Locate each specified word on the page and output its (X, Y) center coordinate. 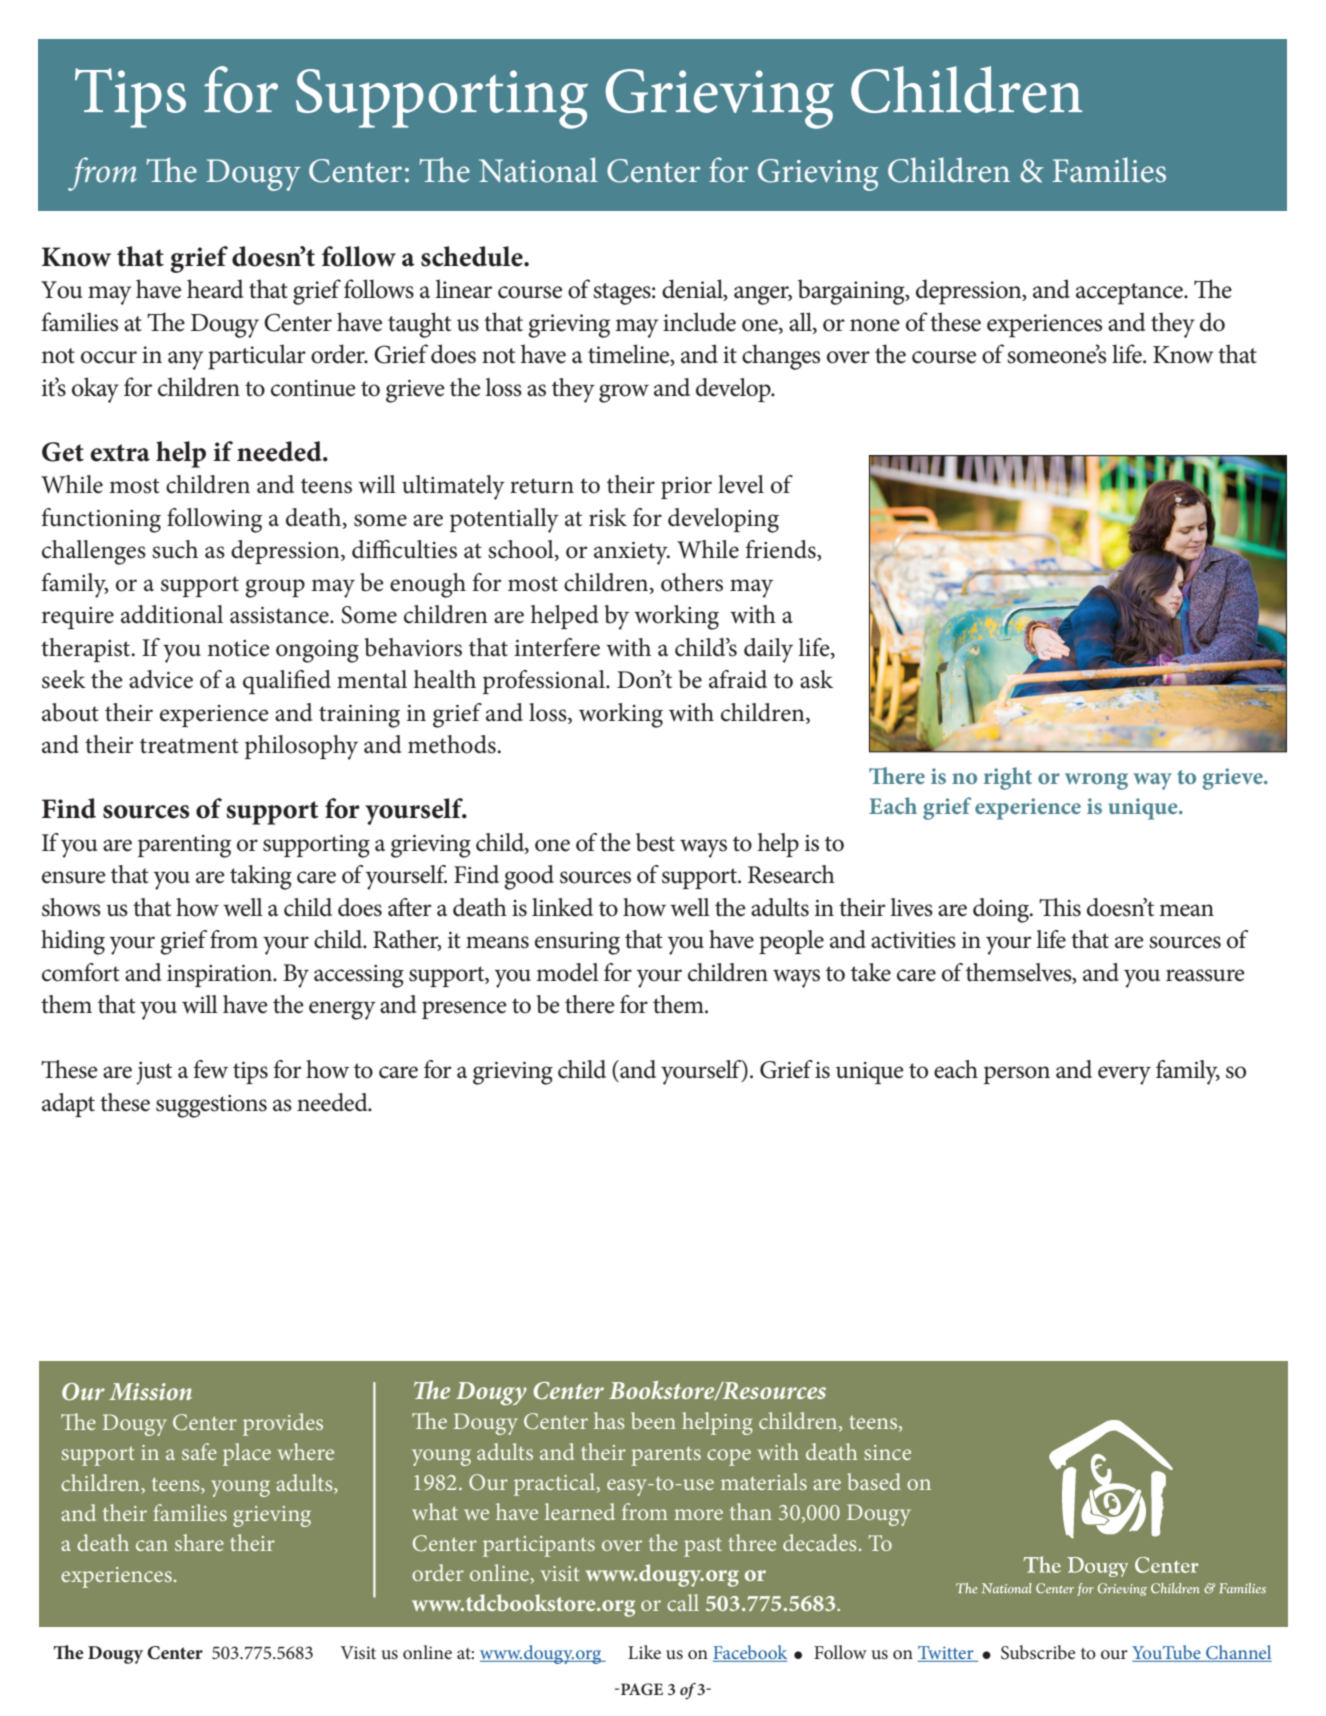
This (1060, 907)
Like (644, 1652)
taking (261, 877)
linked (562, 907)
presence (464, 1010)
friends (781, 550)
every (1124, 1075)
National (538, 170)
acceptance (1131, 294)
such (175, 549)
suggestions (211, 1106)
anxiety (632, 553)
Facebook (750, 1653)
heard (215, 289)
